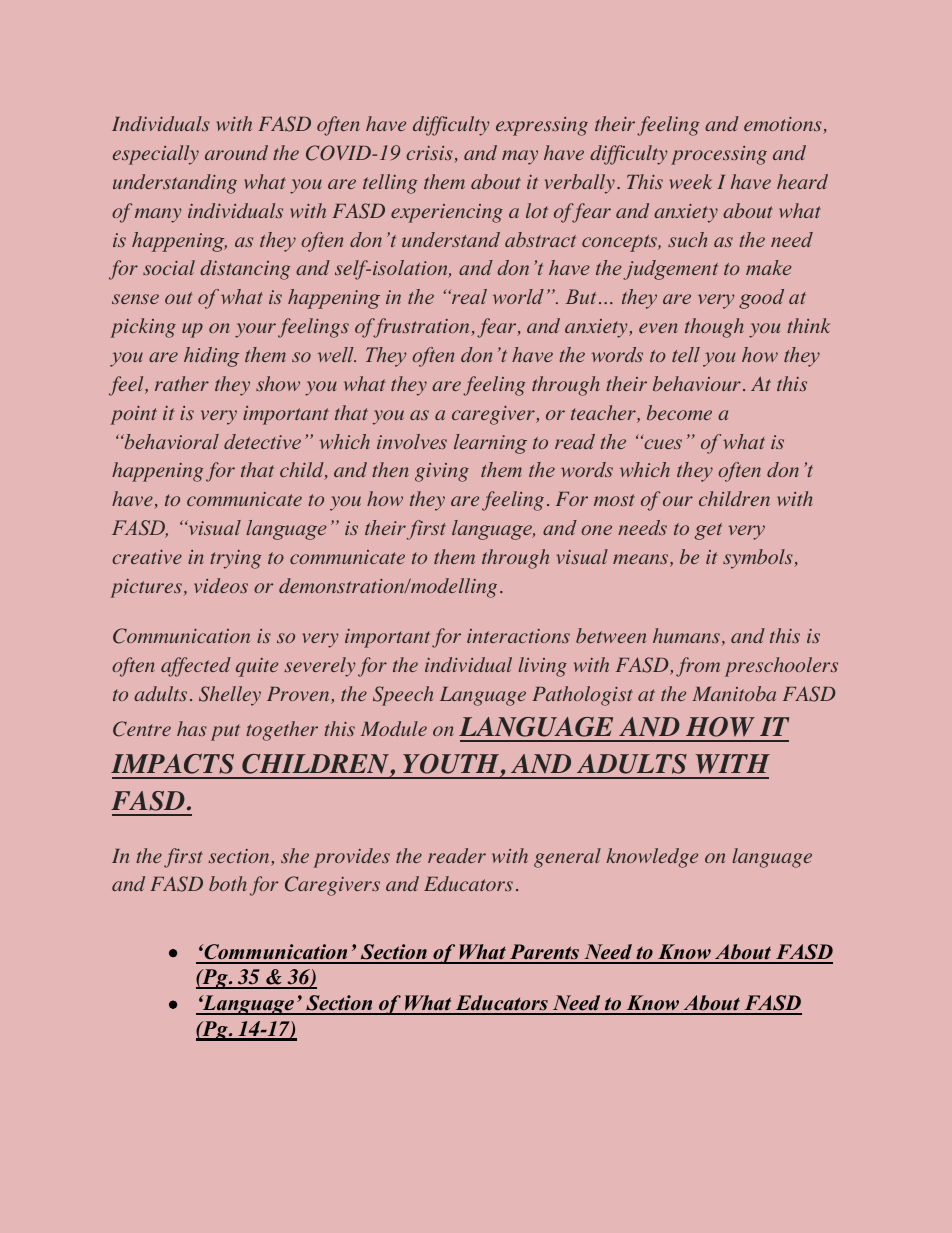  What do you see at coordinates (235, 559) in the screenshot?
I see `trying` at bounding box center [235, 559].
